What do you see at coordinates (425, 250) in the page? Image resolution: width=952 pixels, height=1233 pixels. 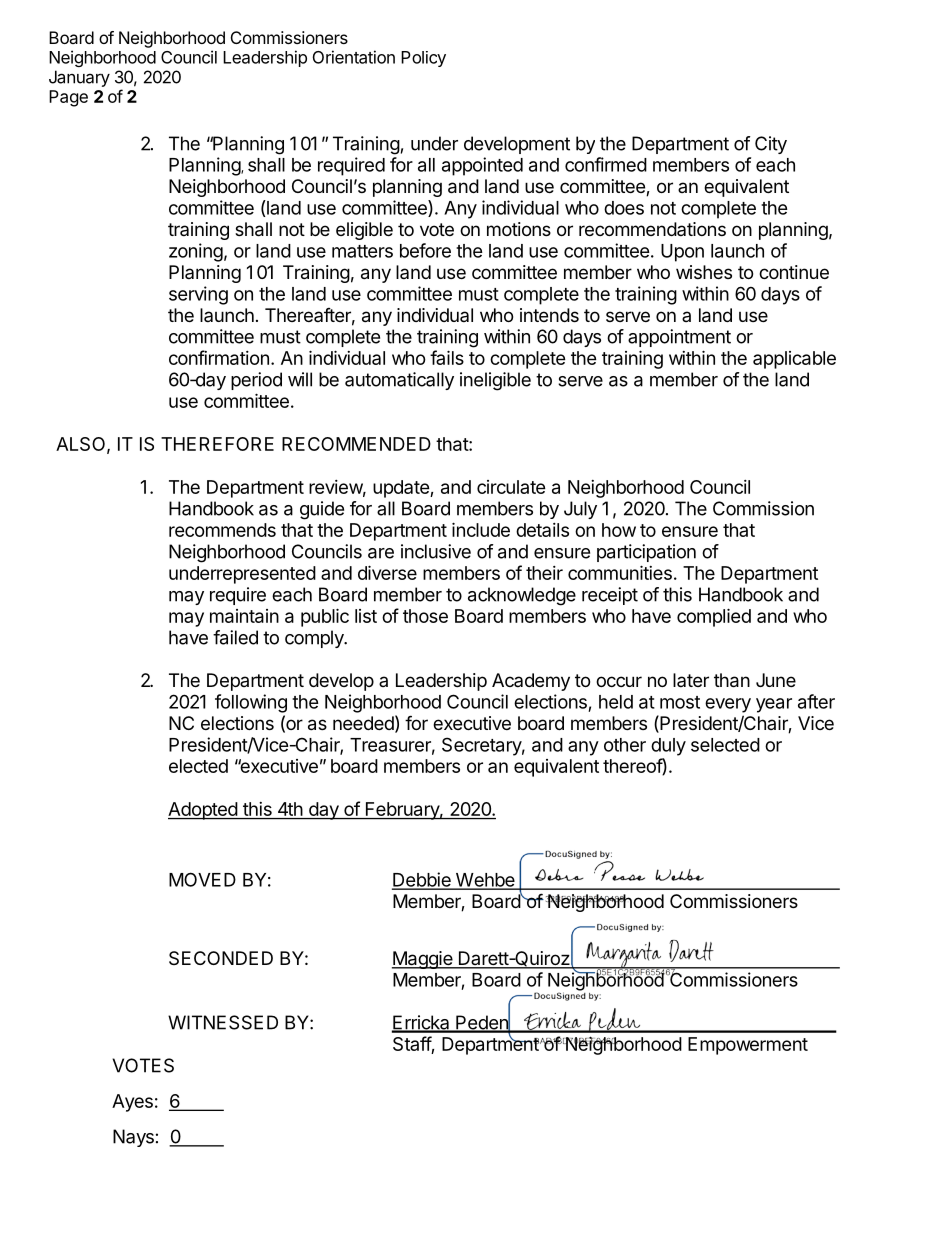 I see `before` at bounding box center [425, 250].
